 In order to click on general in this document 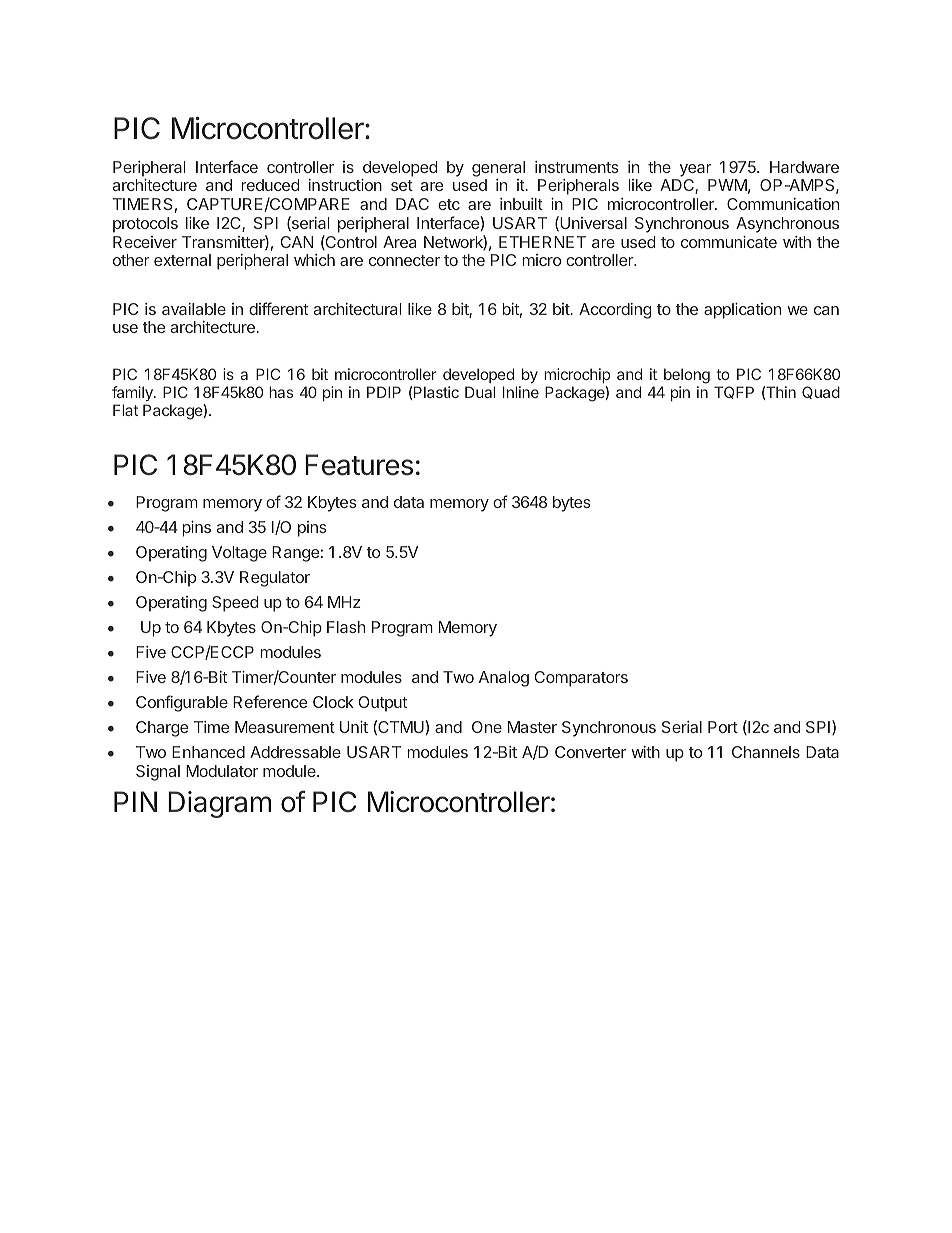, I will do `click(498, 169)`.
